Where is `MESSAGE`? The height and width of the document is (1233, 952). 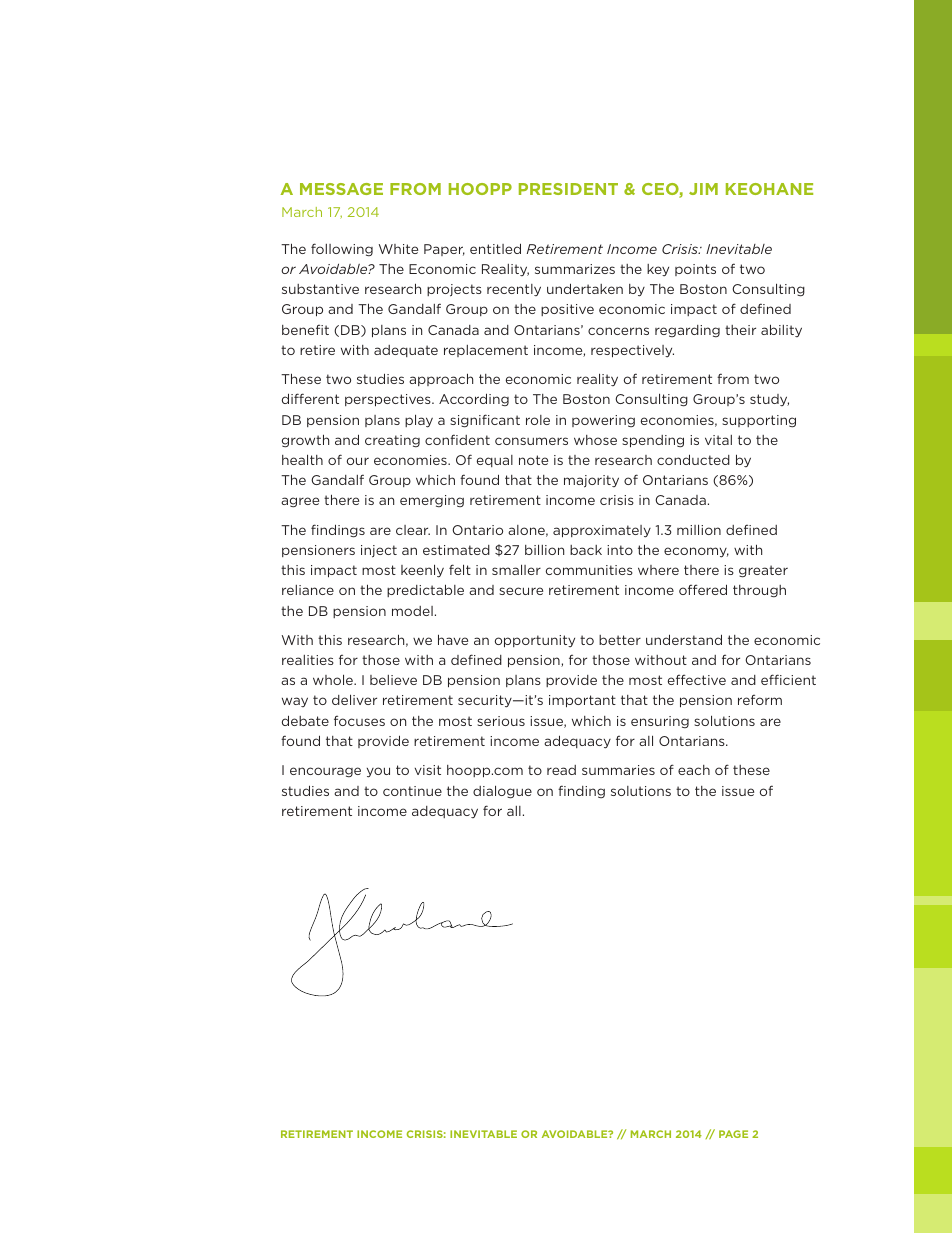 MESSAGE is located at coordinates (341, 189).
